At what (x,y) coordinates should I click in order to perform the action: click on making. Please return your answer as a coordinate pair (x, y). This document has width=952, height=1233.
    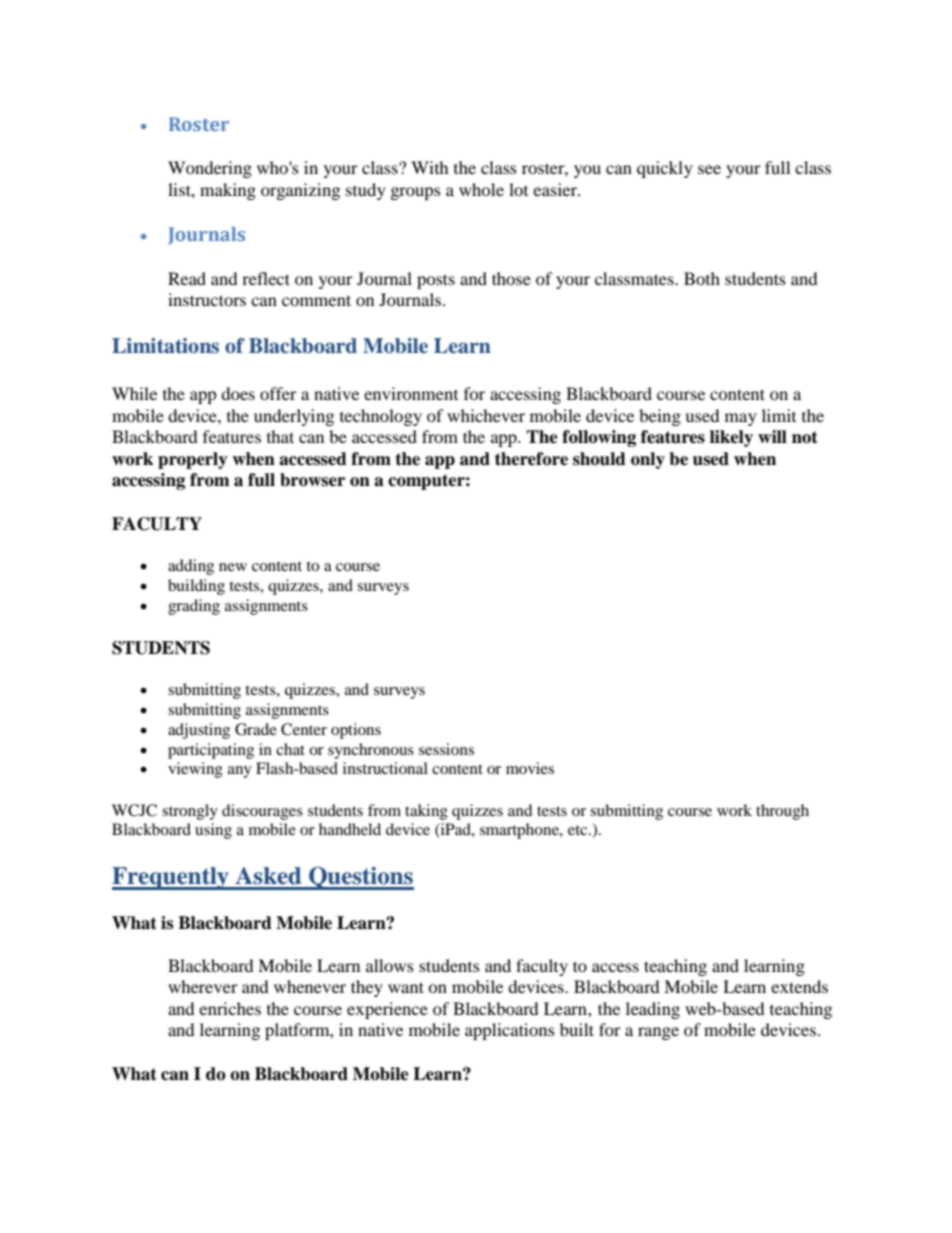
    Looking at the image, I should click on (228, 191).
